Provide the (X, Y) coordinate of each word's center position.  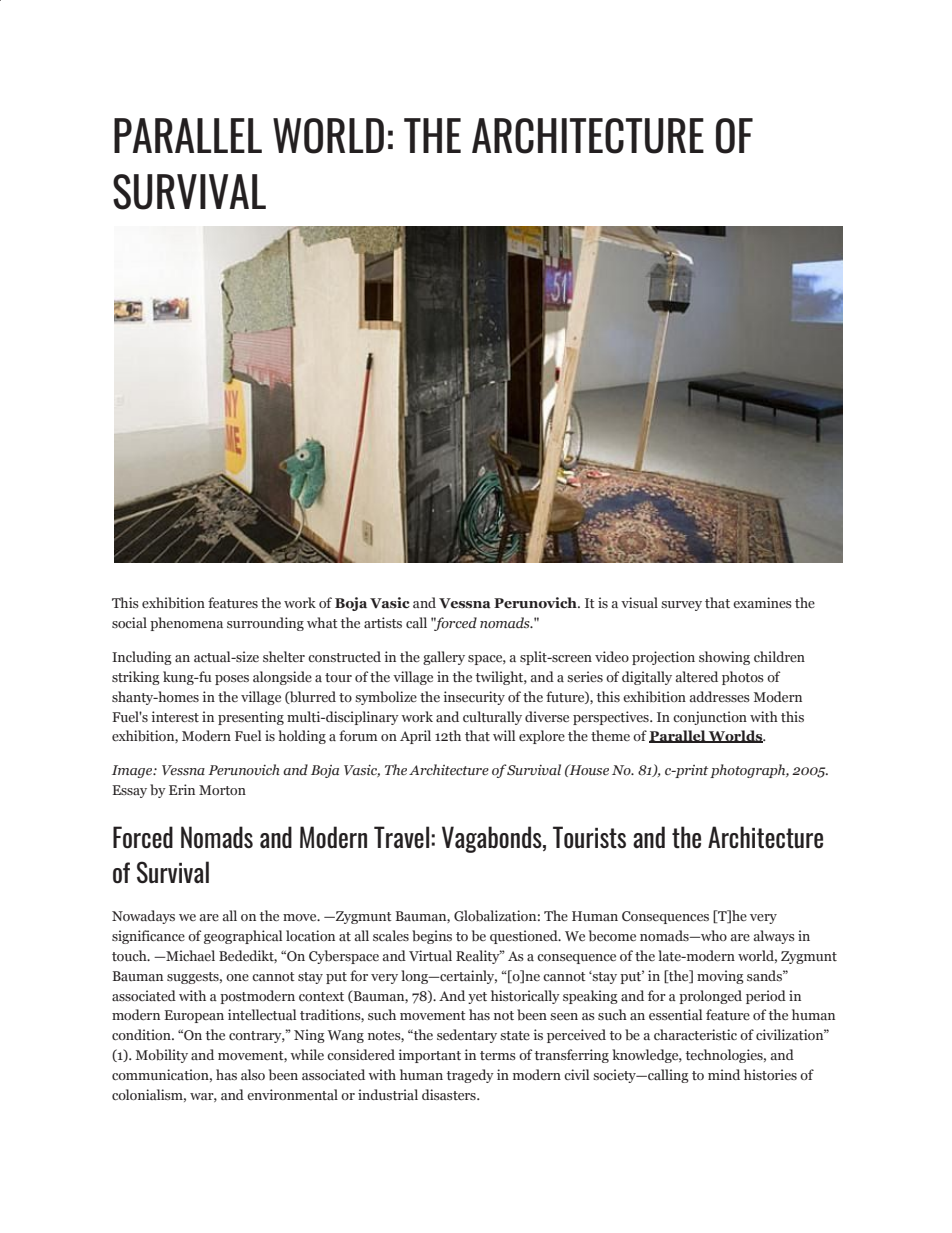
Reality (479, 957)
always (774, 937)
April (415, 737)
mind (724, 1074)
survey (681, 606)
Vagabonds (493, 839)
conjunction (710, 718)
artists (383, 622)
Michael (189, 955)
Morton (222, 790)
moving (720, 977)
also (253, 1074)
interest (175, 716)
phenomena (186, 624)
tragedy (470, 1076)
